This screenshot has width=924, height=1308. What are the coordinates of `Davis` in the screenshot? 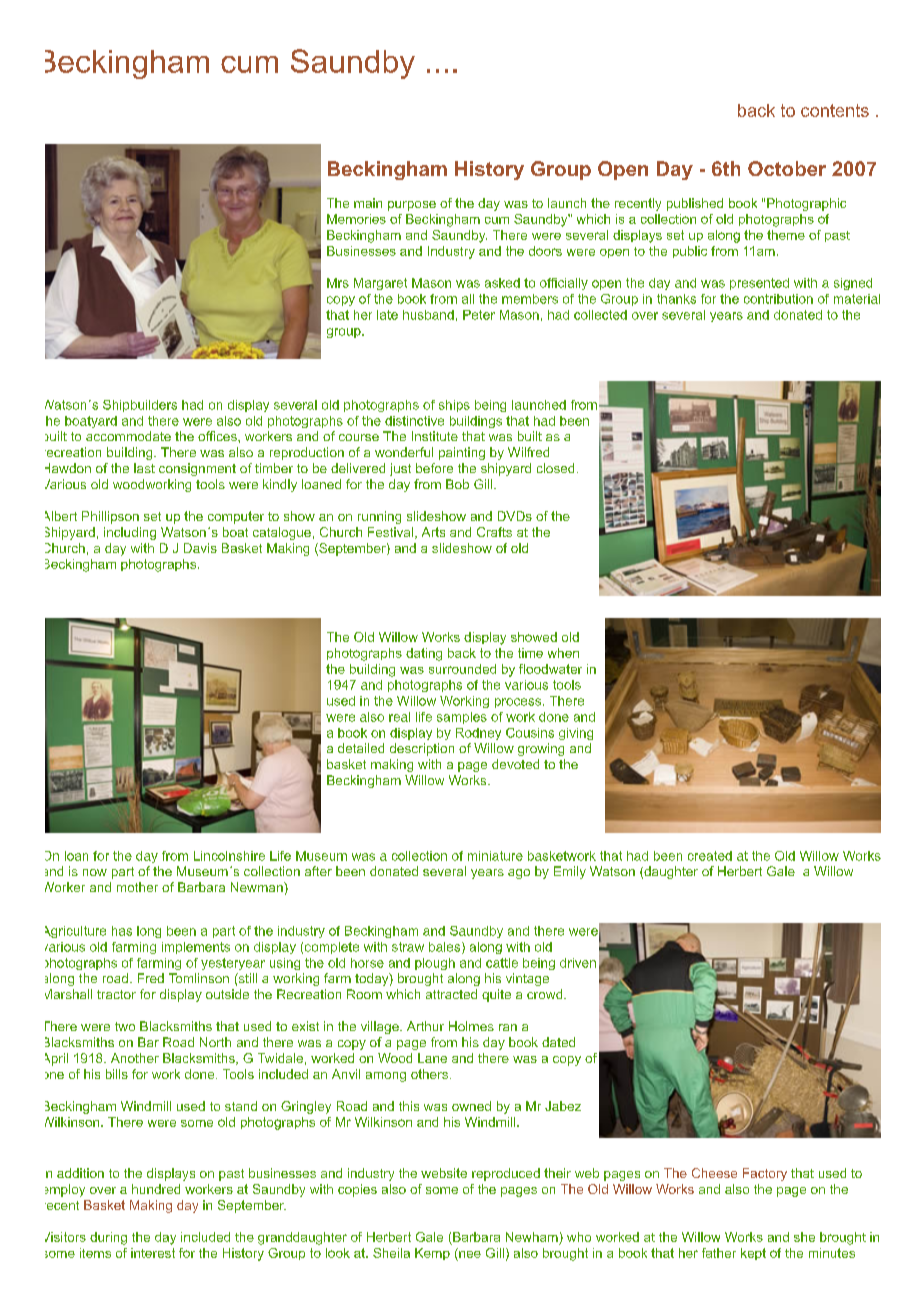 It's located at (200, 548).
